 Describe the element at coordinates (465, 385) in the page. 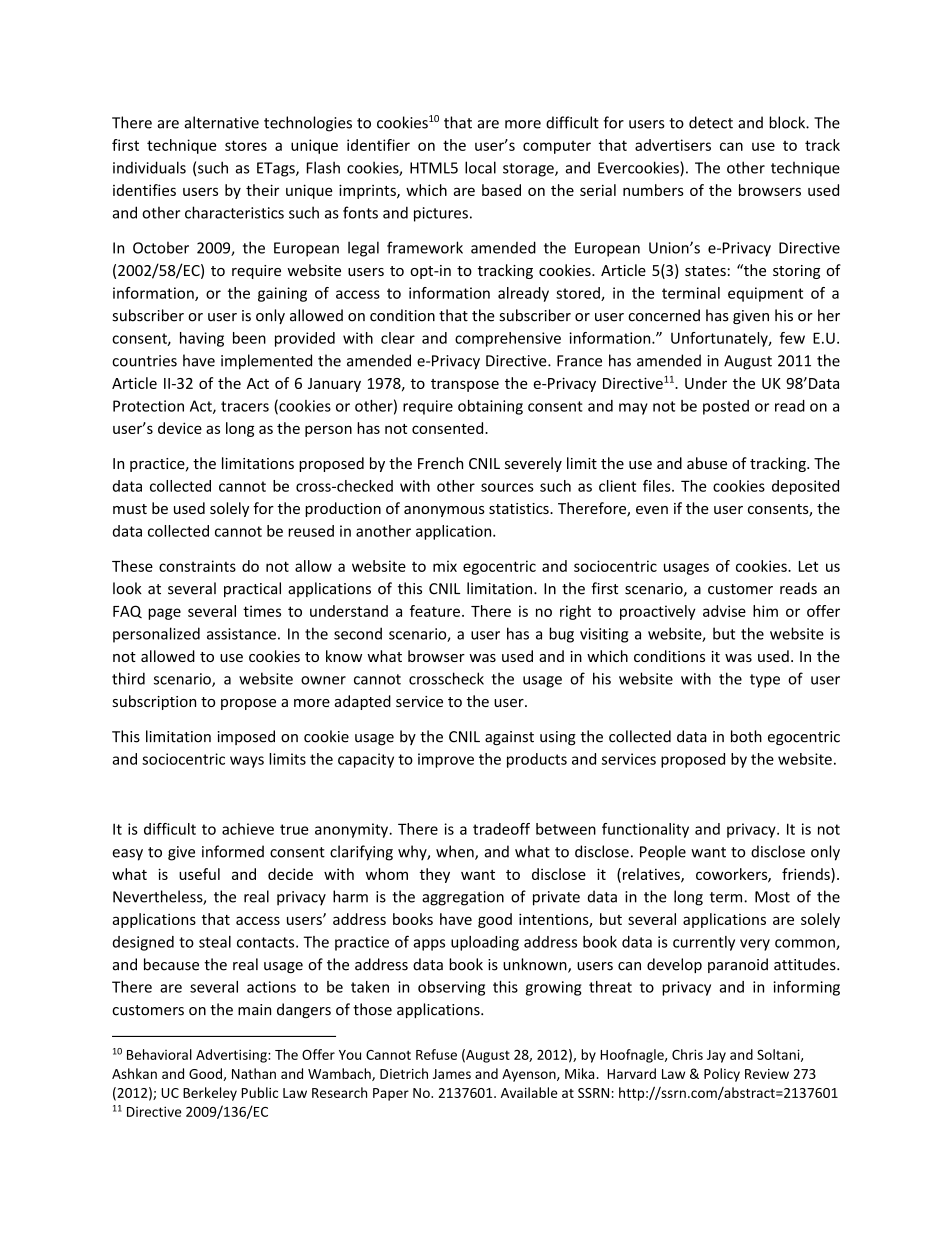

I see `transpose` at that location.
